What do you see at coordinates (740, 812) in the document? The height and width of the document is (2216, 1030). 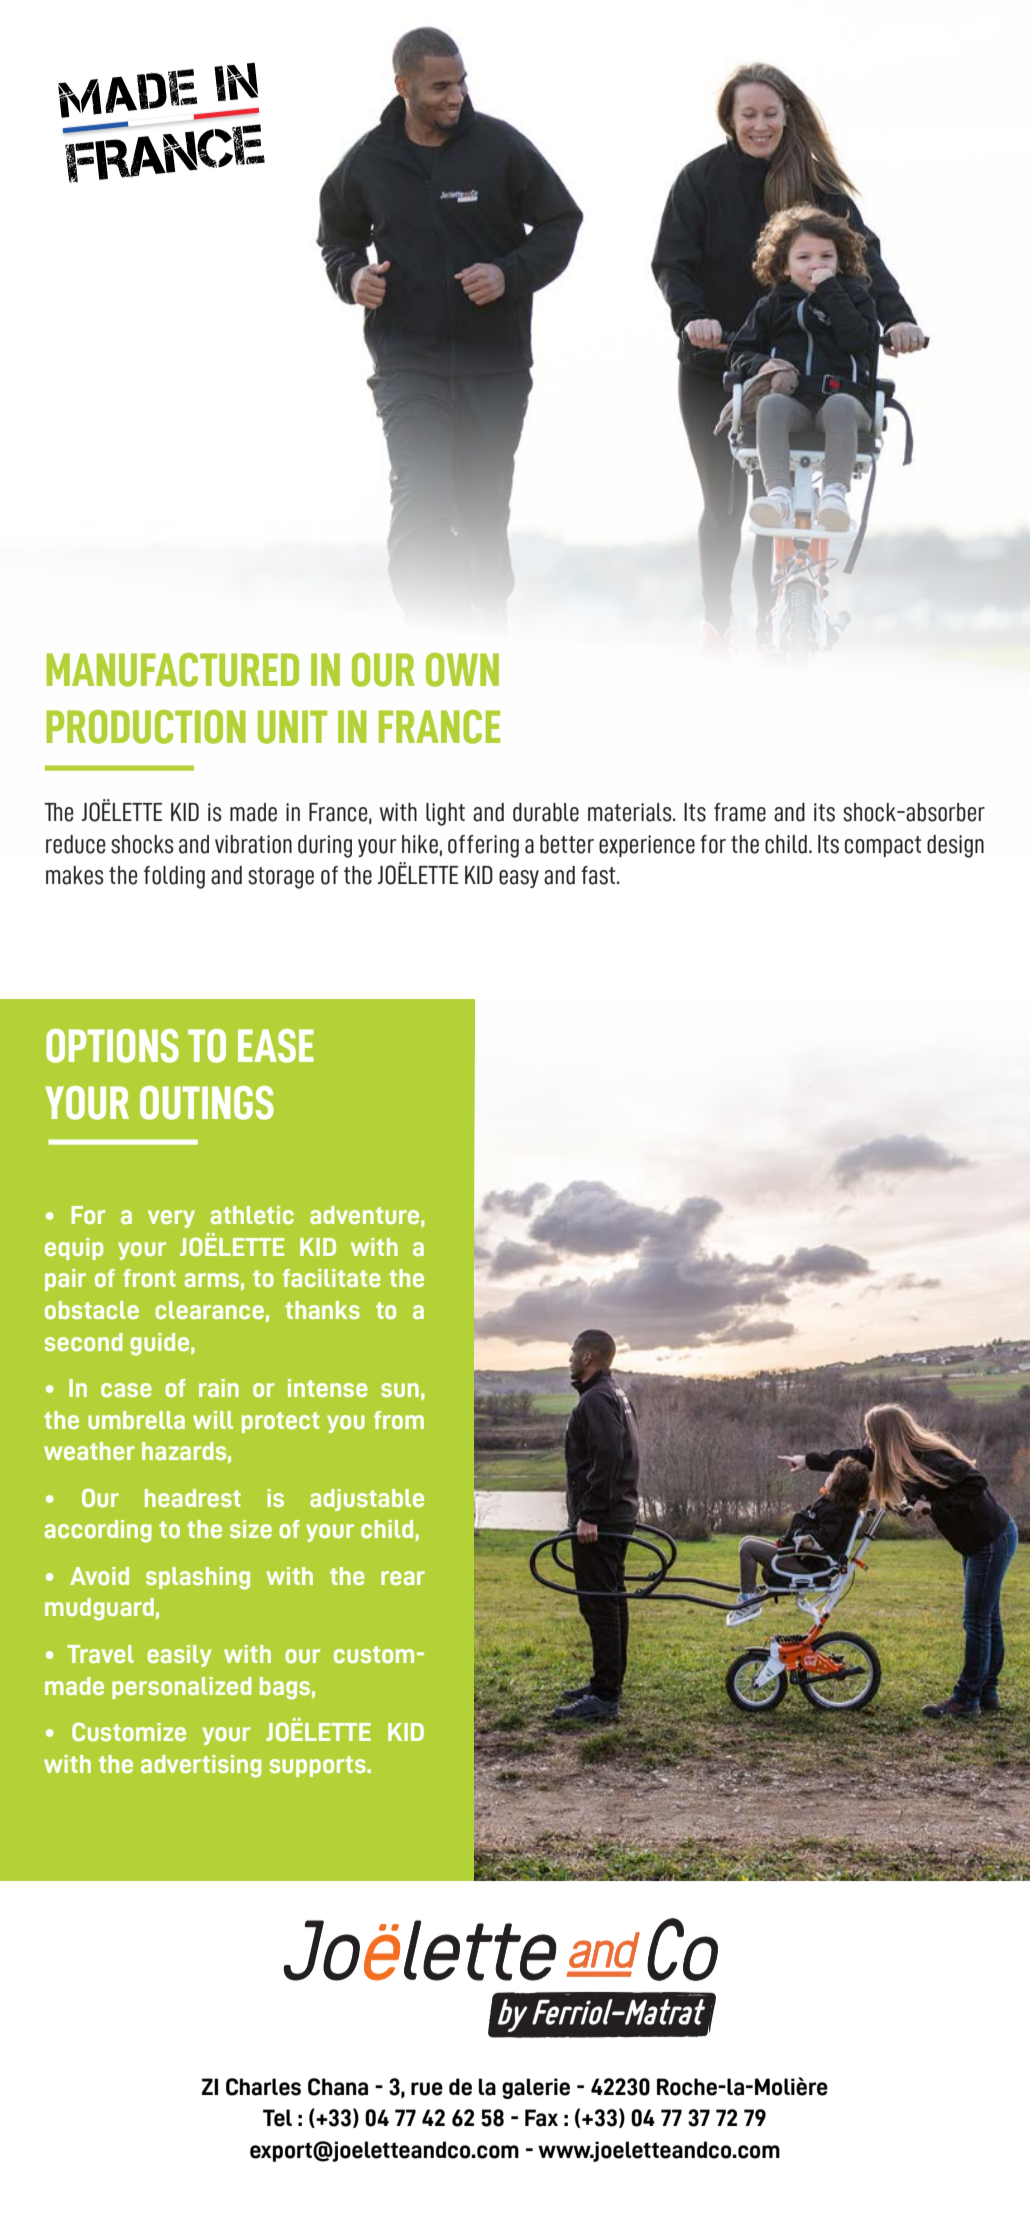 I see `frame` at bounding box center [740, 812].
